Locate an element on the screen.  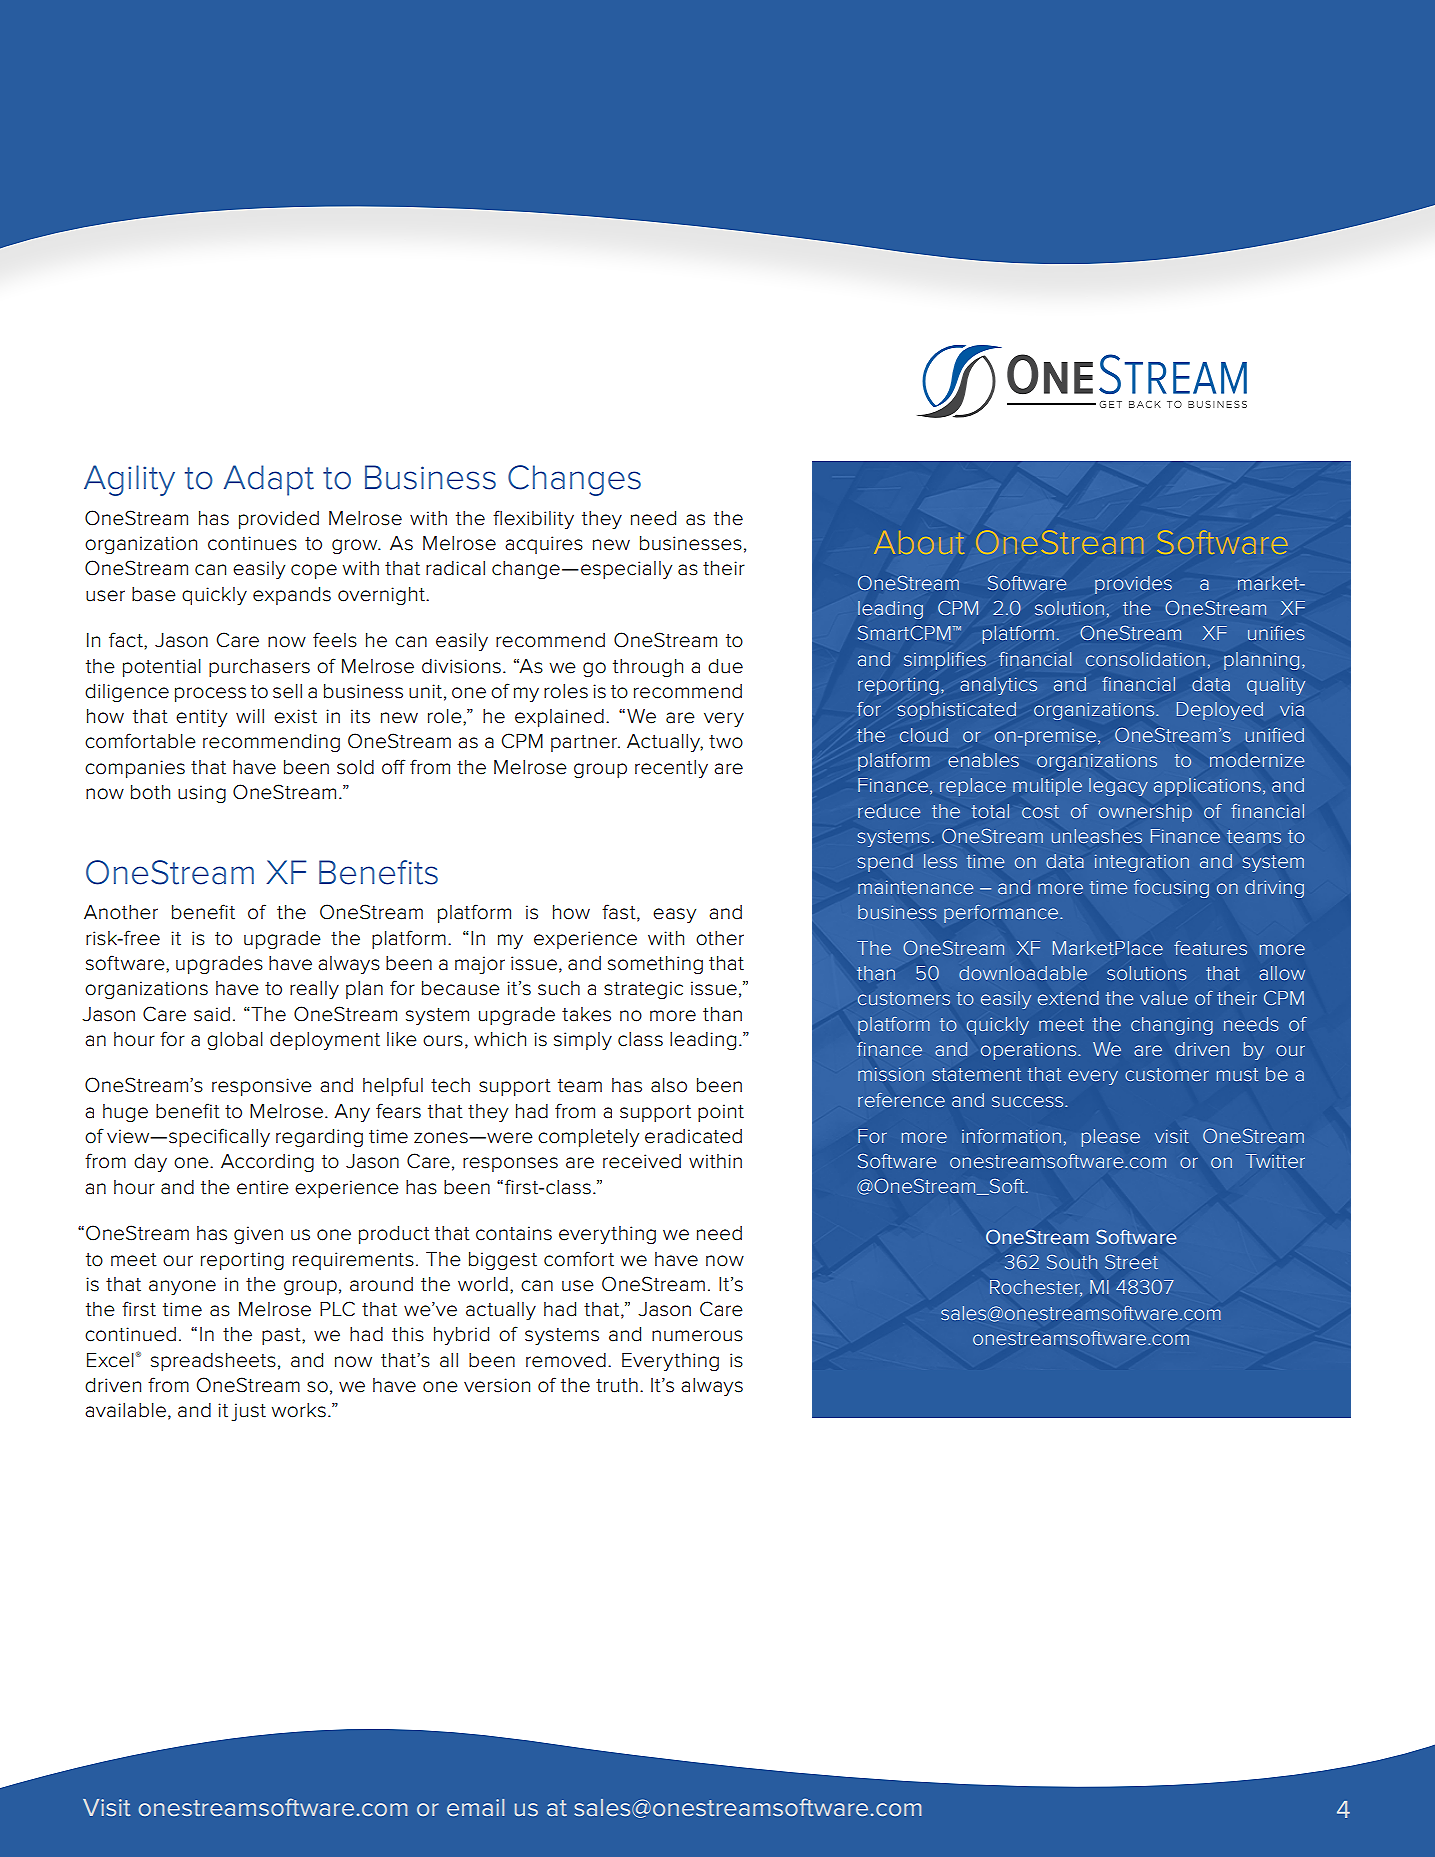
features is located at coordinates (1210, 948).
